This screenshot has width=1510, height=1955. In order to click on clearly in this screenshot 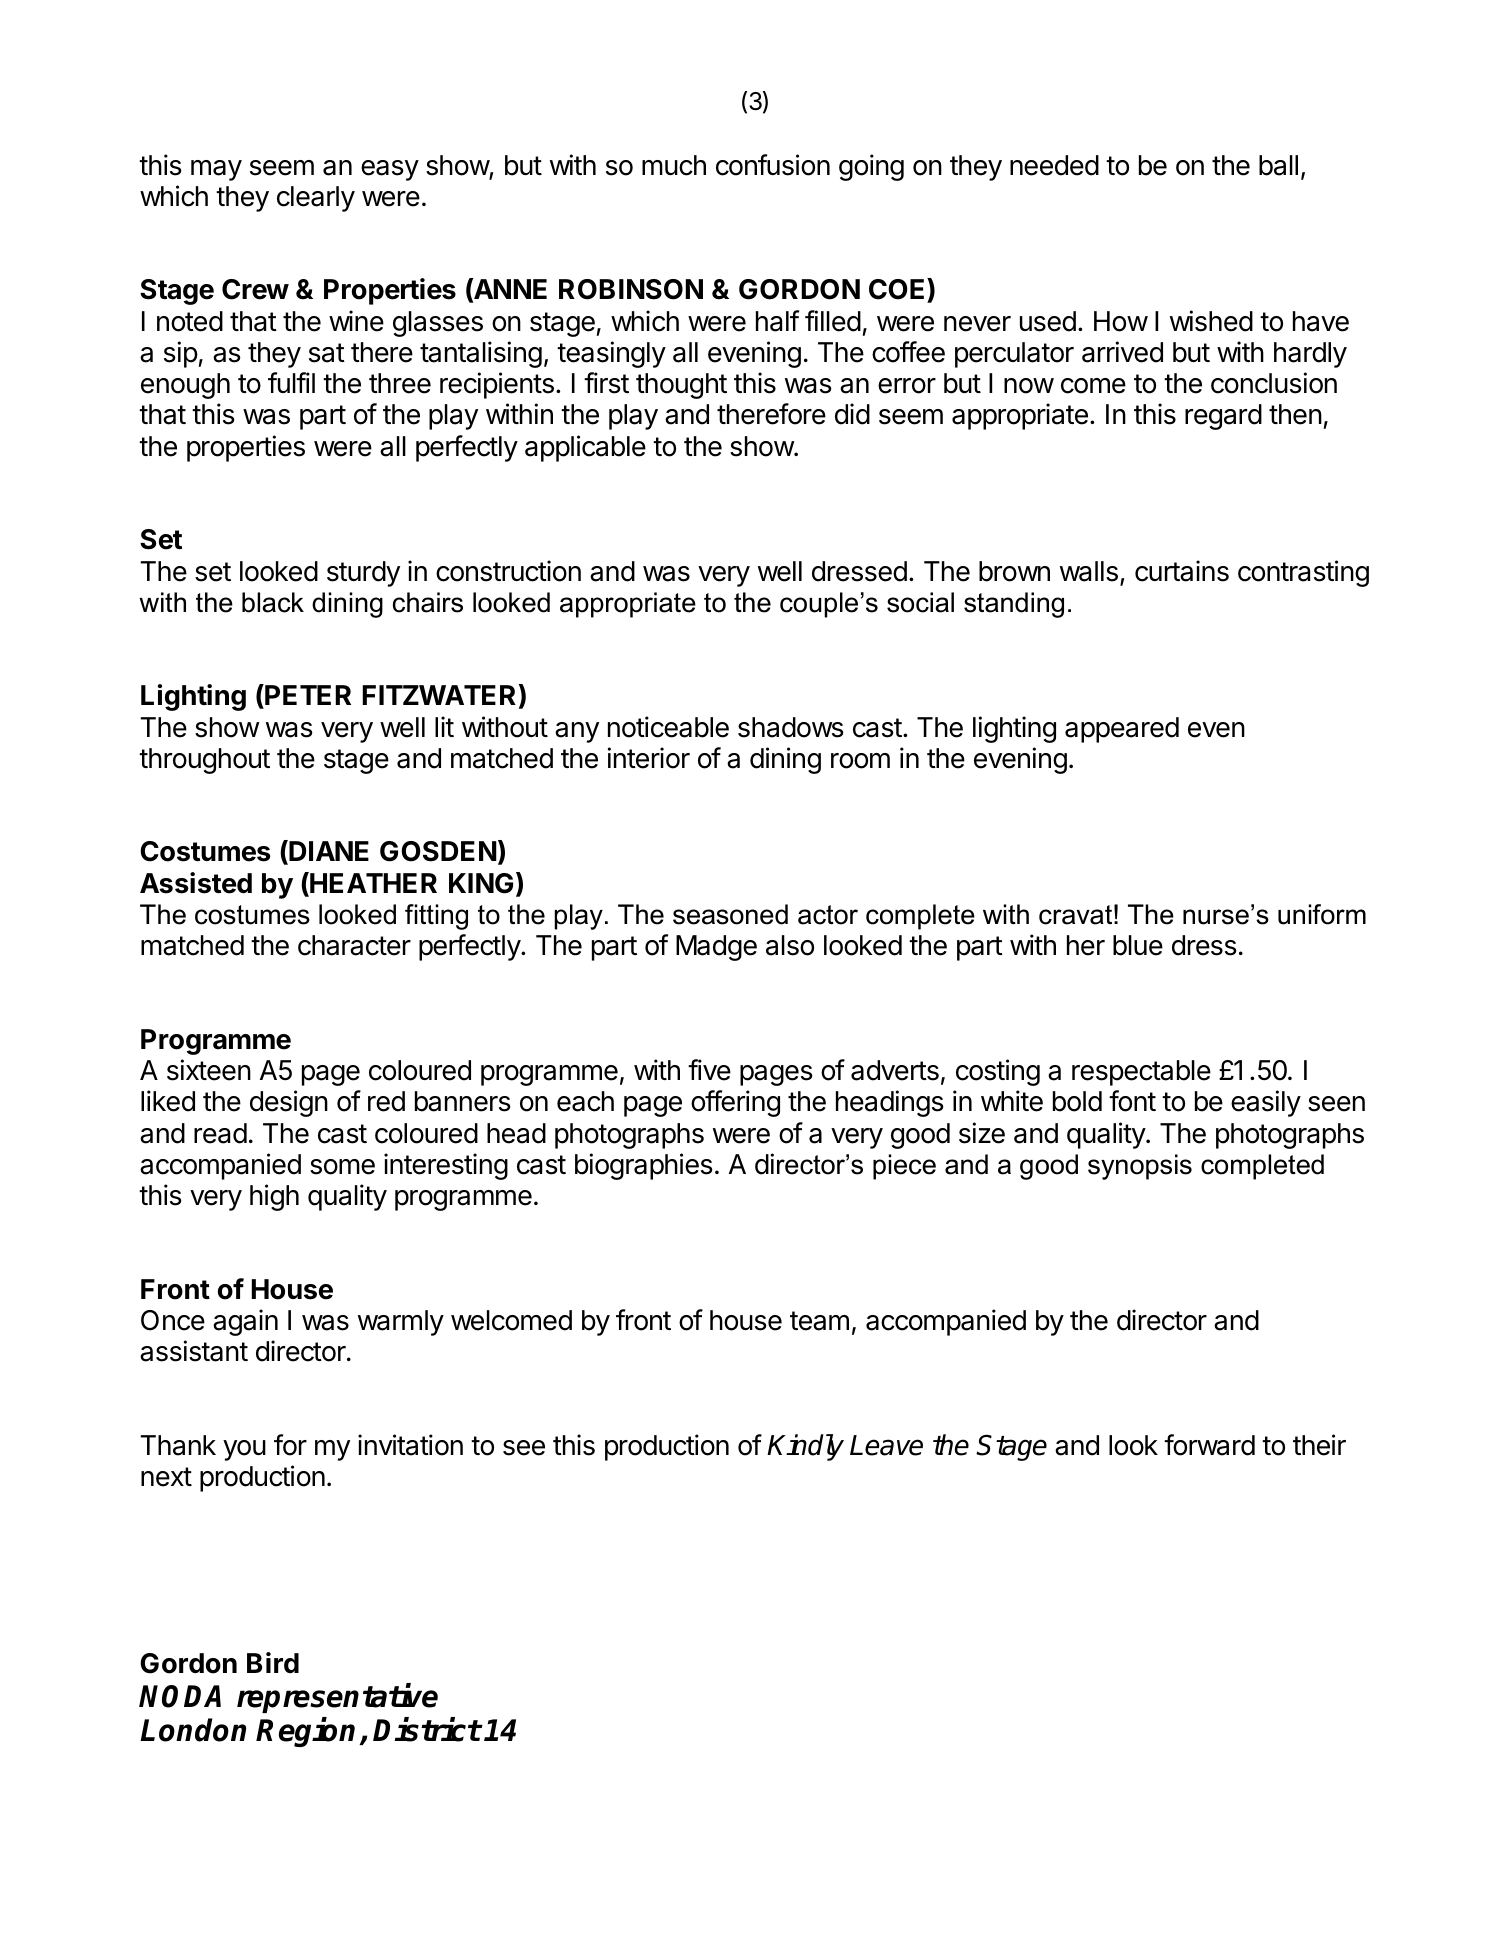, I will do `click(316, 199)`.
